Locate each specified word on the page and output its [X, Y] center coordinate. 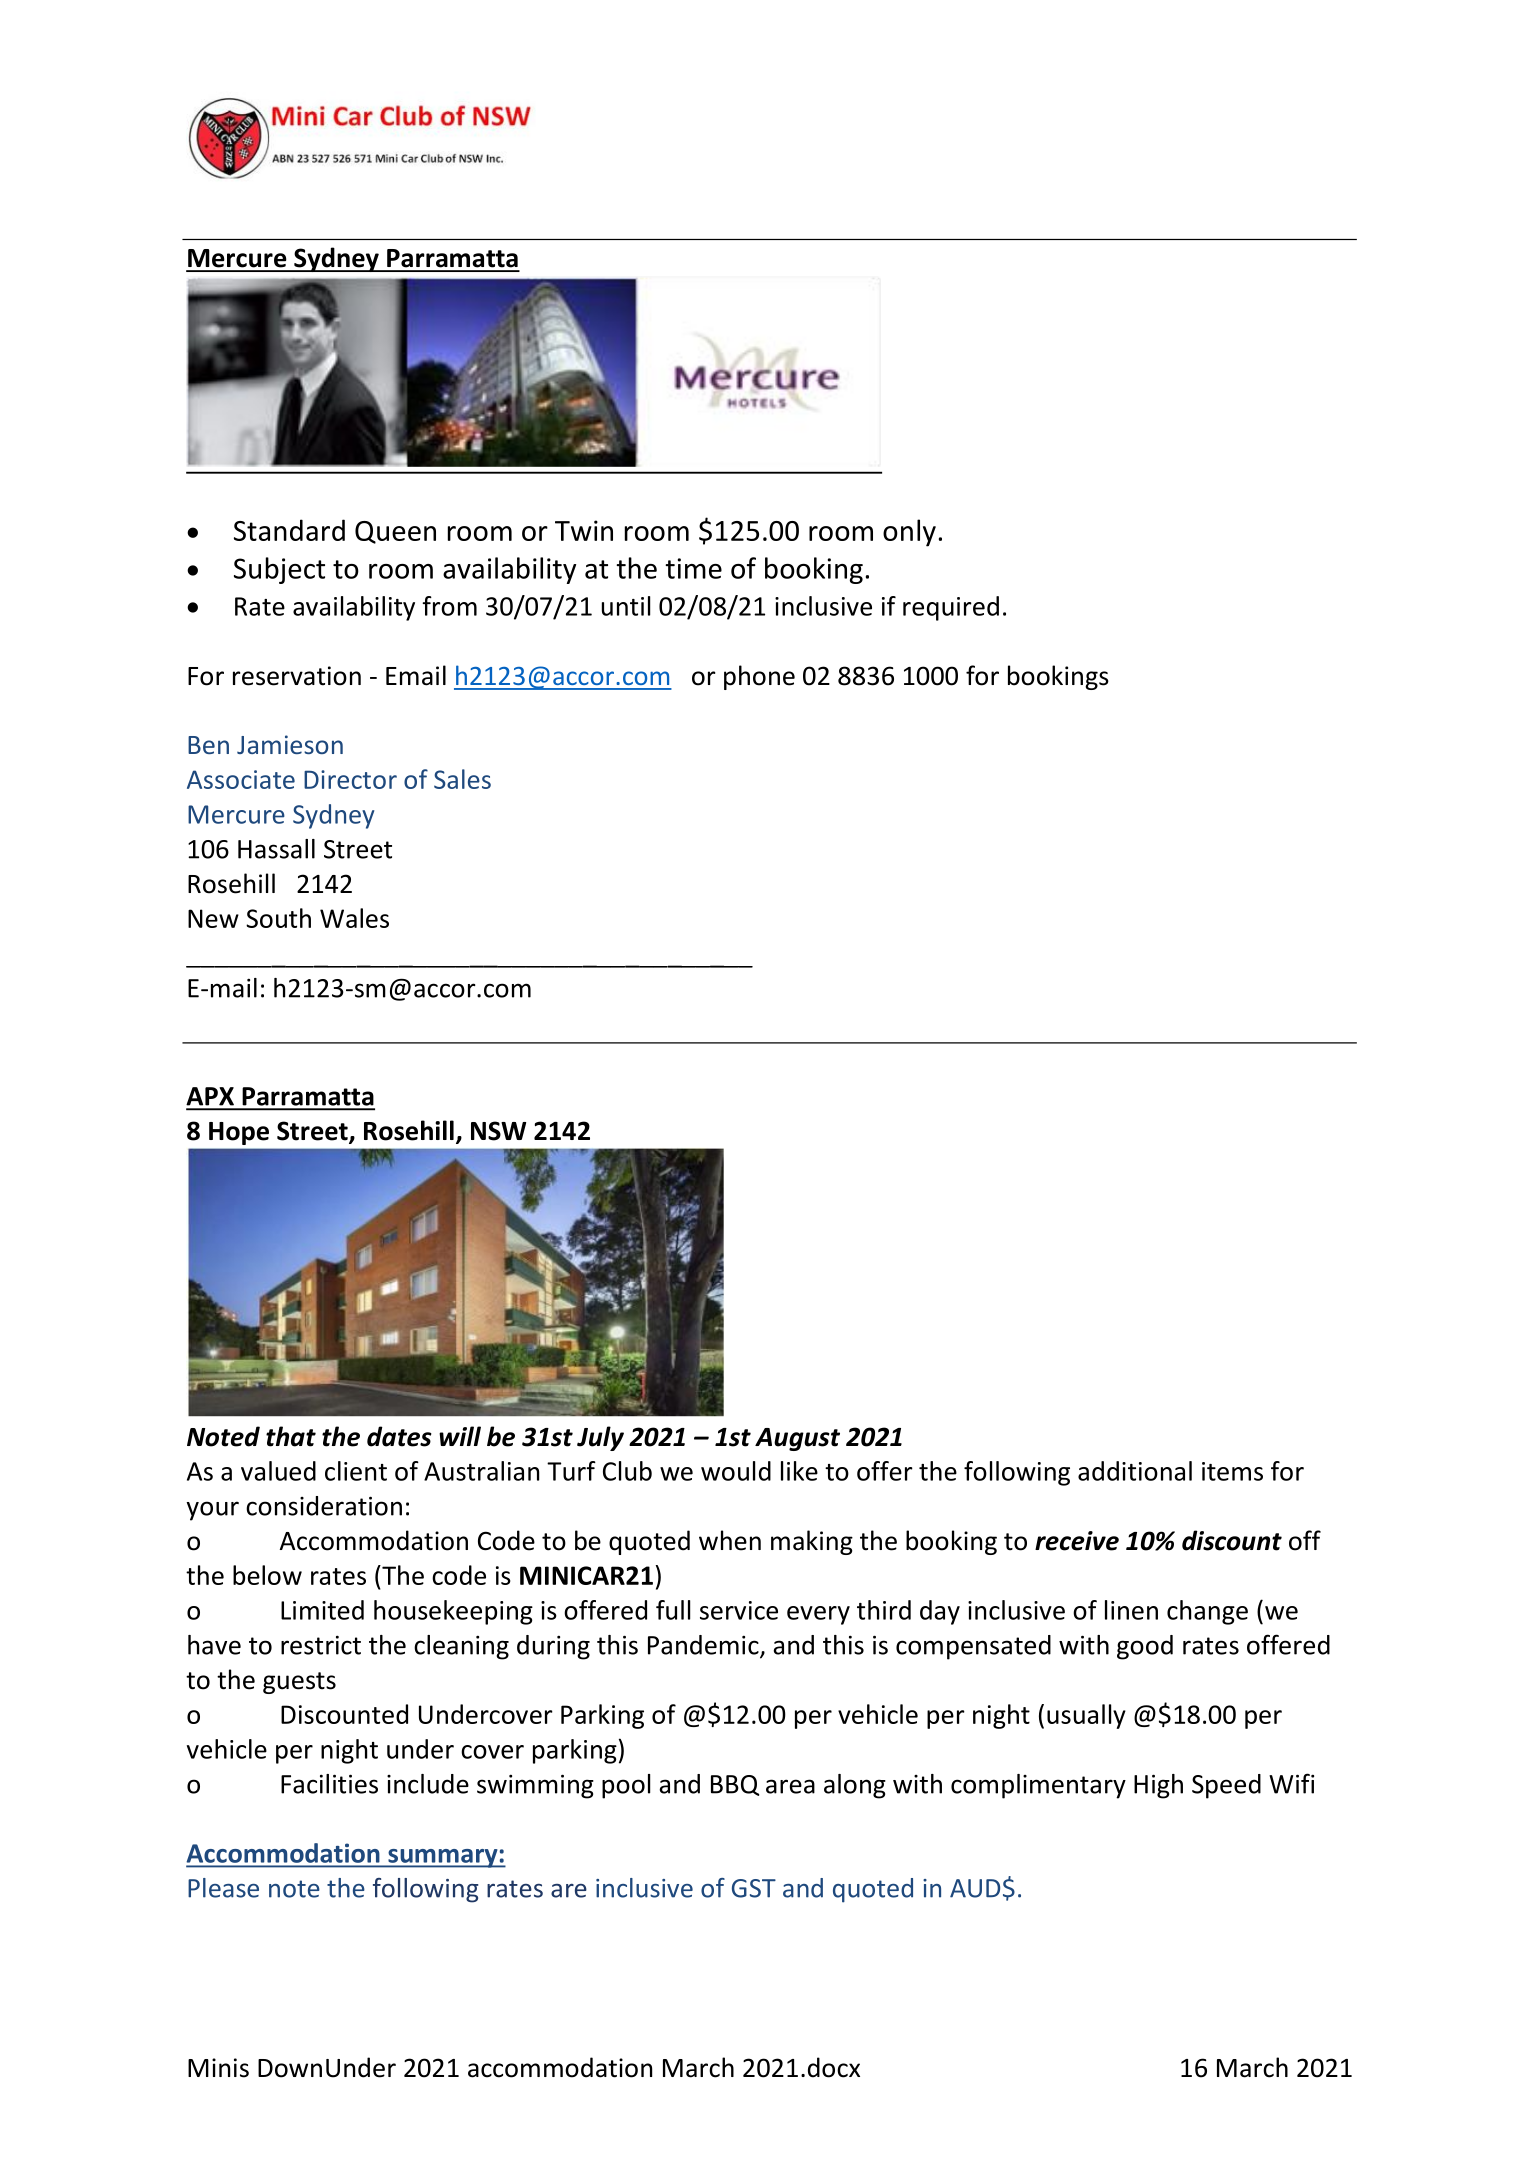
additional [1135, 1471]
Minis [218, 2068]
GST [754, 1888]
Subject [279, 570]
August [797, 1439]
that [291, 1436]
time [693, 568]
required [951, 608]
